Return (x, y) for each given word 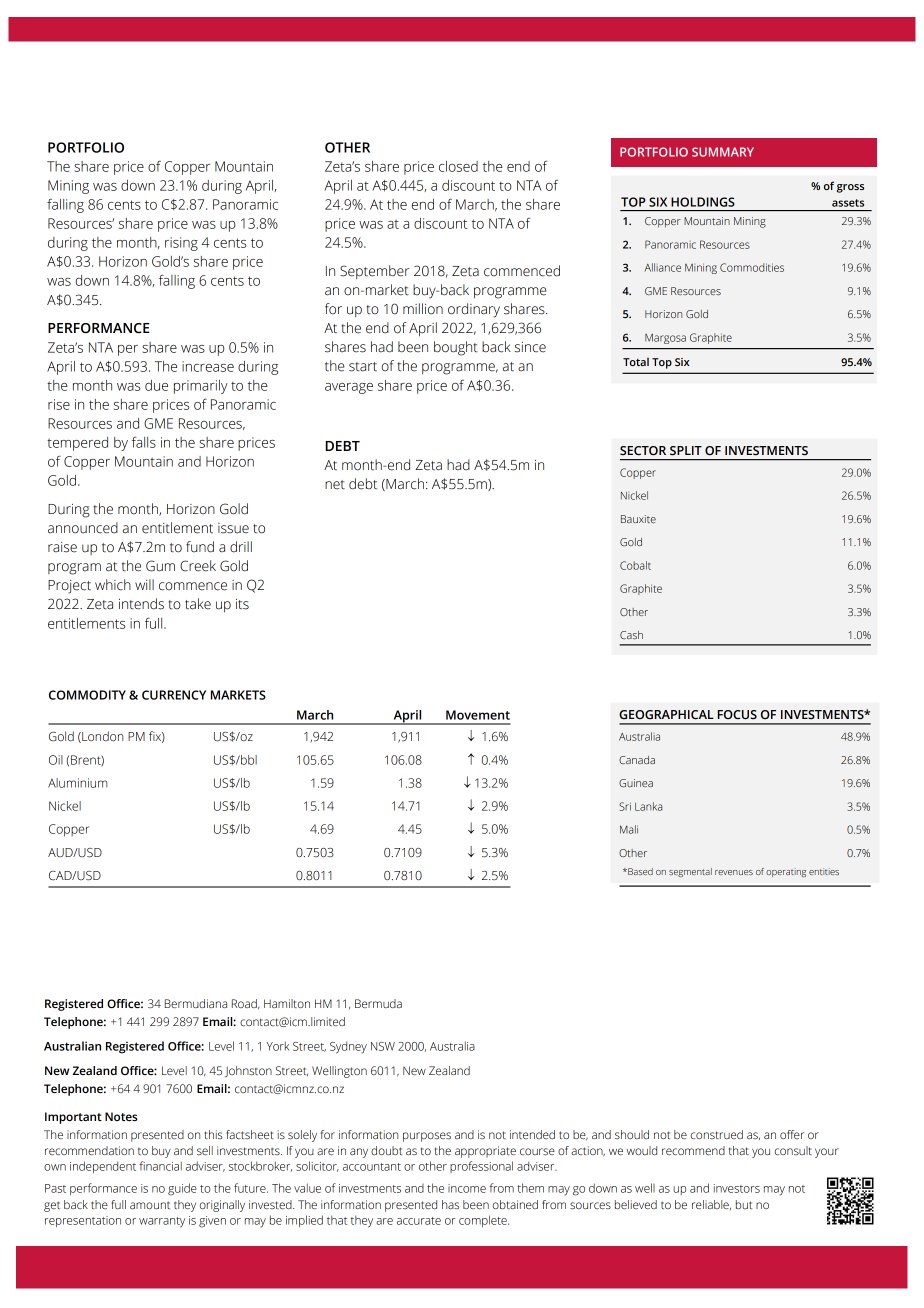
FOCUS (737, 715)
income (467, 1188)
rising (181, 244)
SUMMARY (723, 152)
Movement (478, 715)
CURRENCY (174, 695)
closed (458, 166)
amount (150, 1205)
